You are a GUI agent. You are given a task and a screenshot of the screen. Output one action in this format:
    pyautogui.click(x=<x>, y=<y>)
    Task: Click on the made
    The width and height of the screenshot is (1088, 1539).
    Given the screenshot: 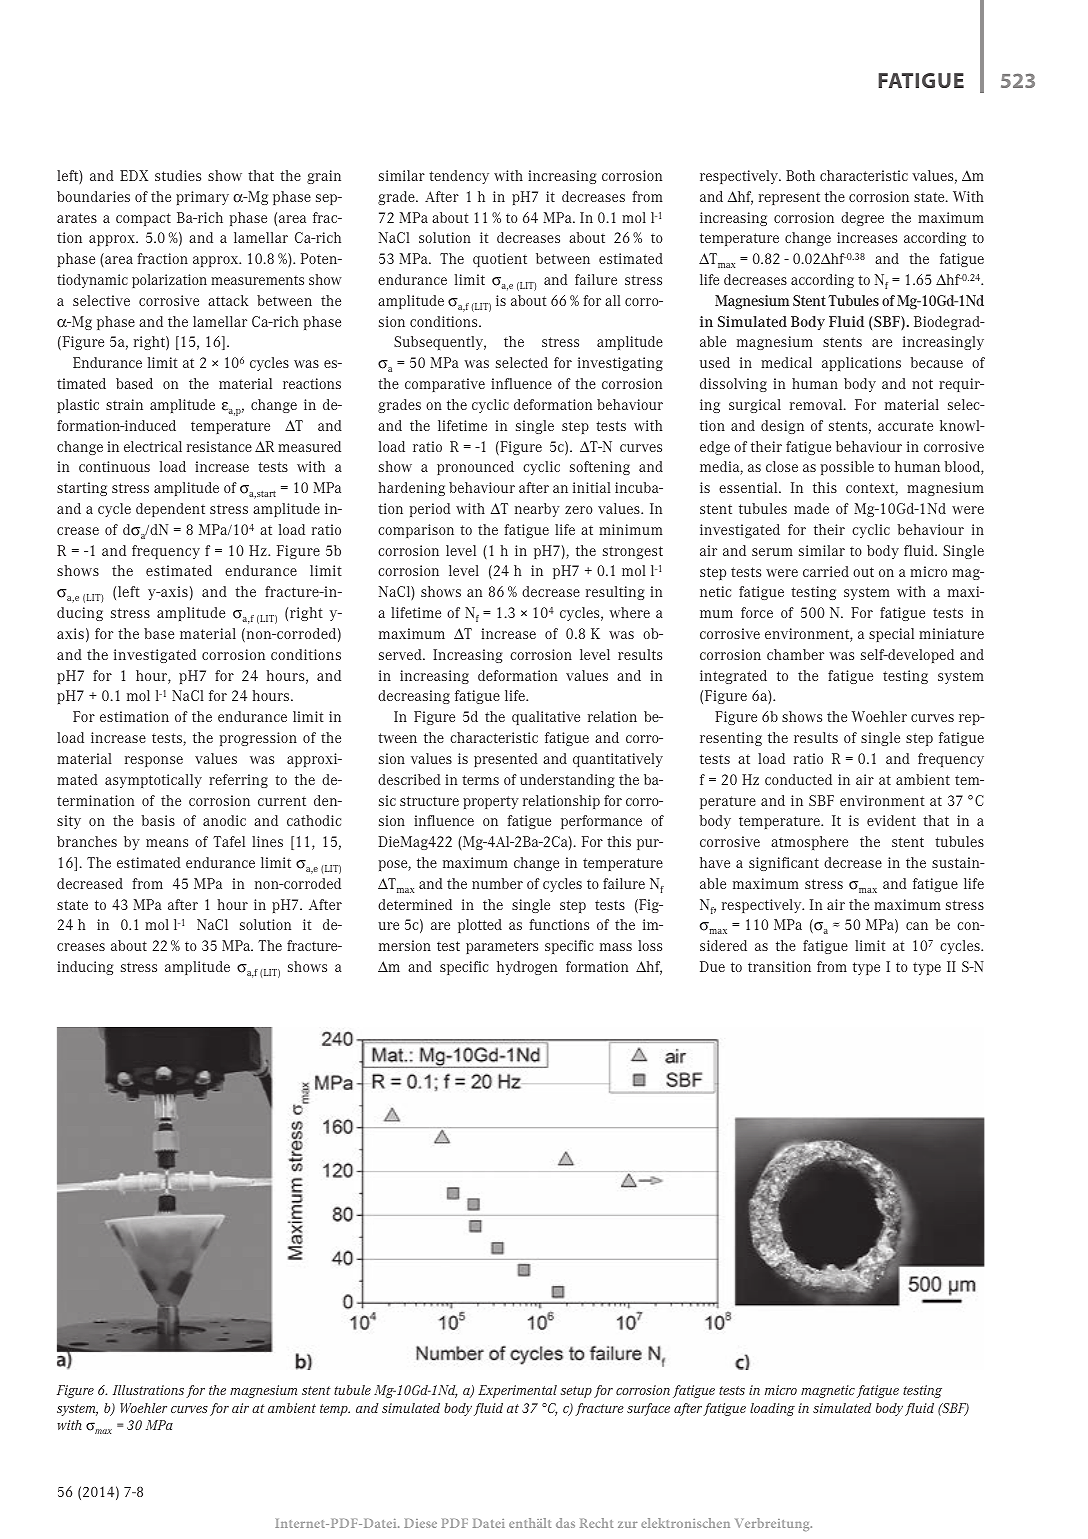 What is the action you would take?
    pyautogui.click(x=811, y=508)
